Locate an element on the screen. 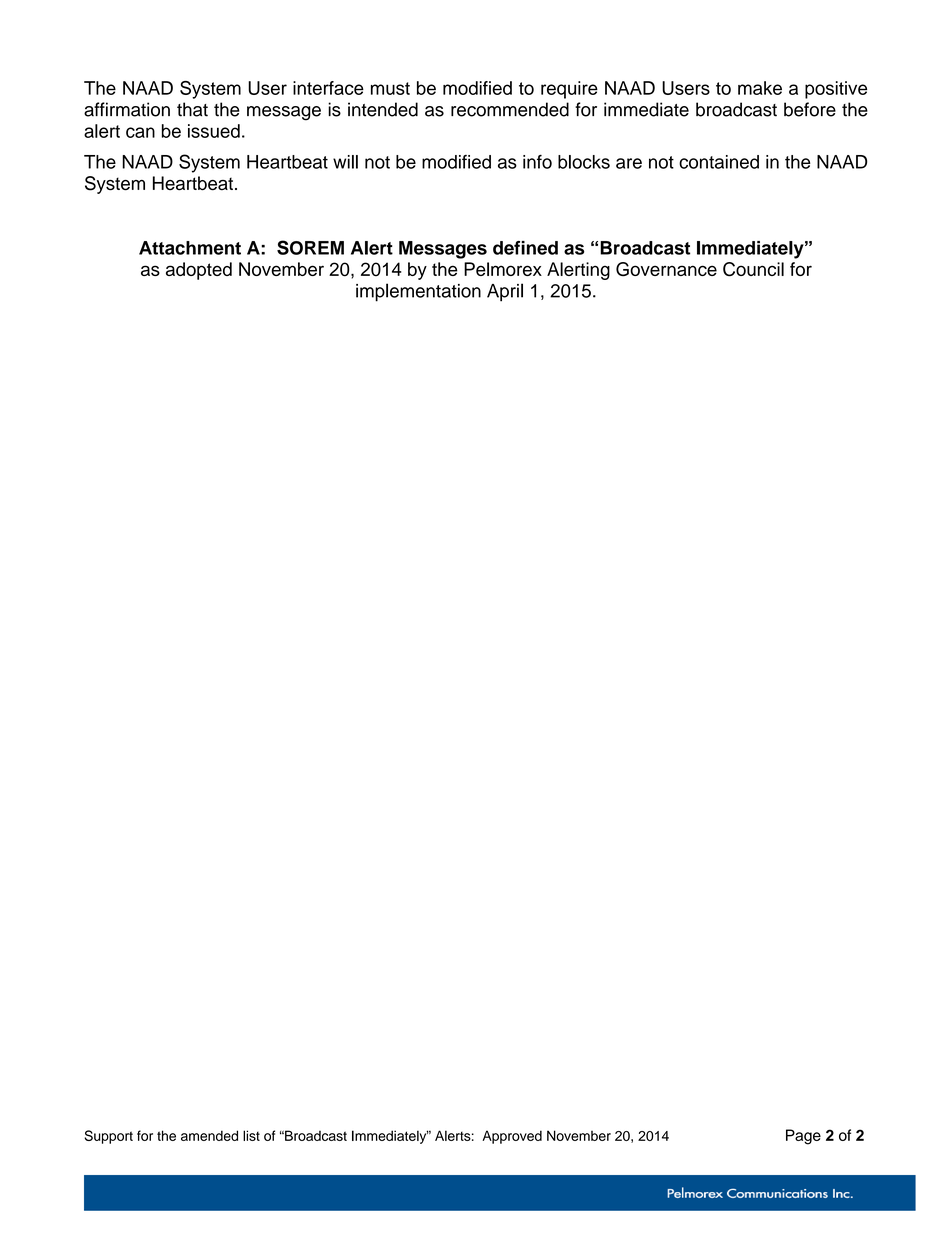 This screenshot has width=952, height=1233. that is located at coordinates (192, 109).
